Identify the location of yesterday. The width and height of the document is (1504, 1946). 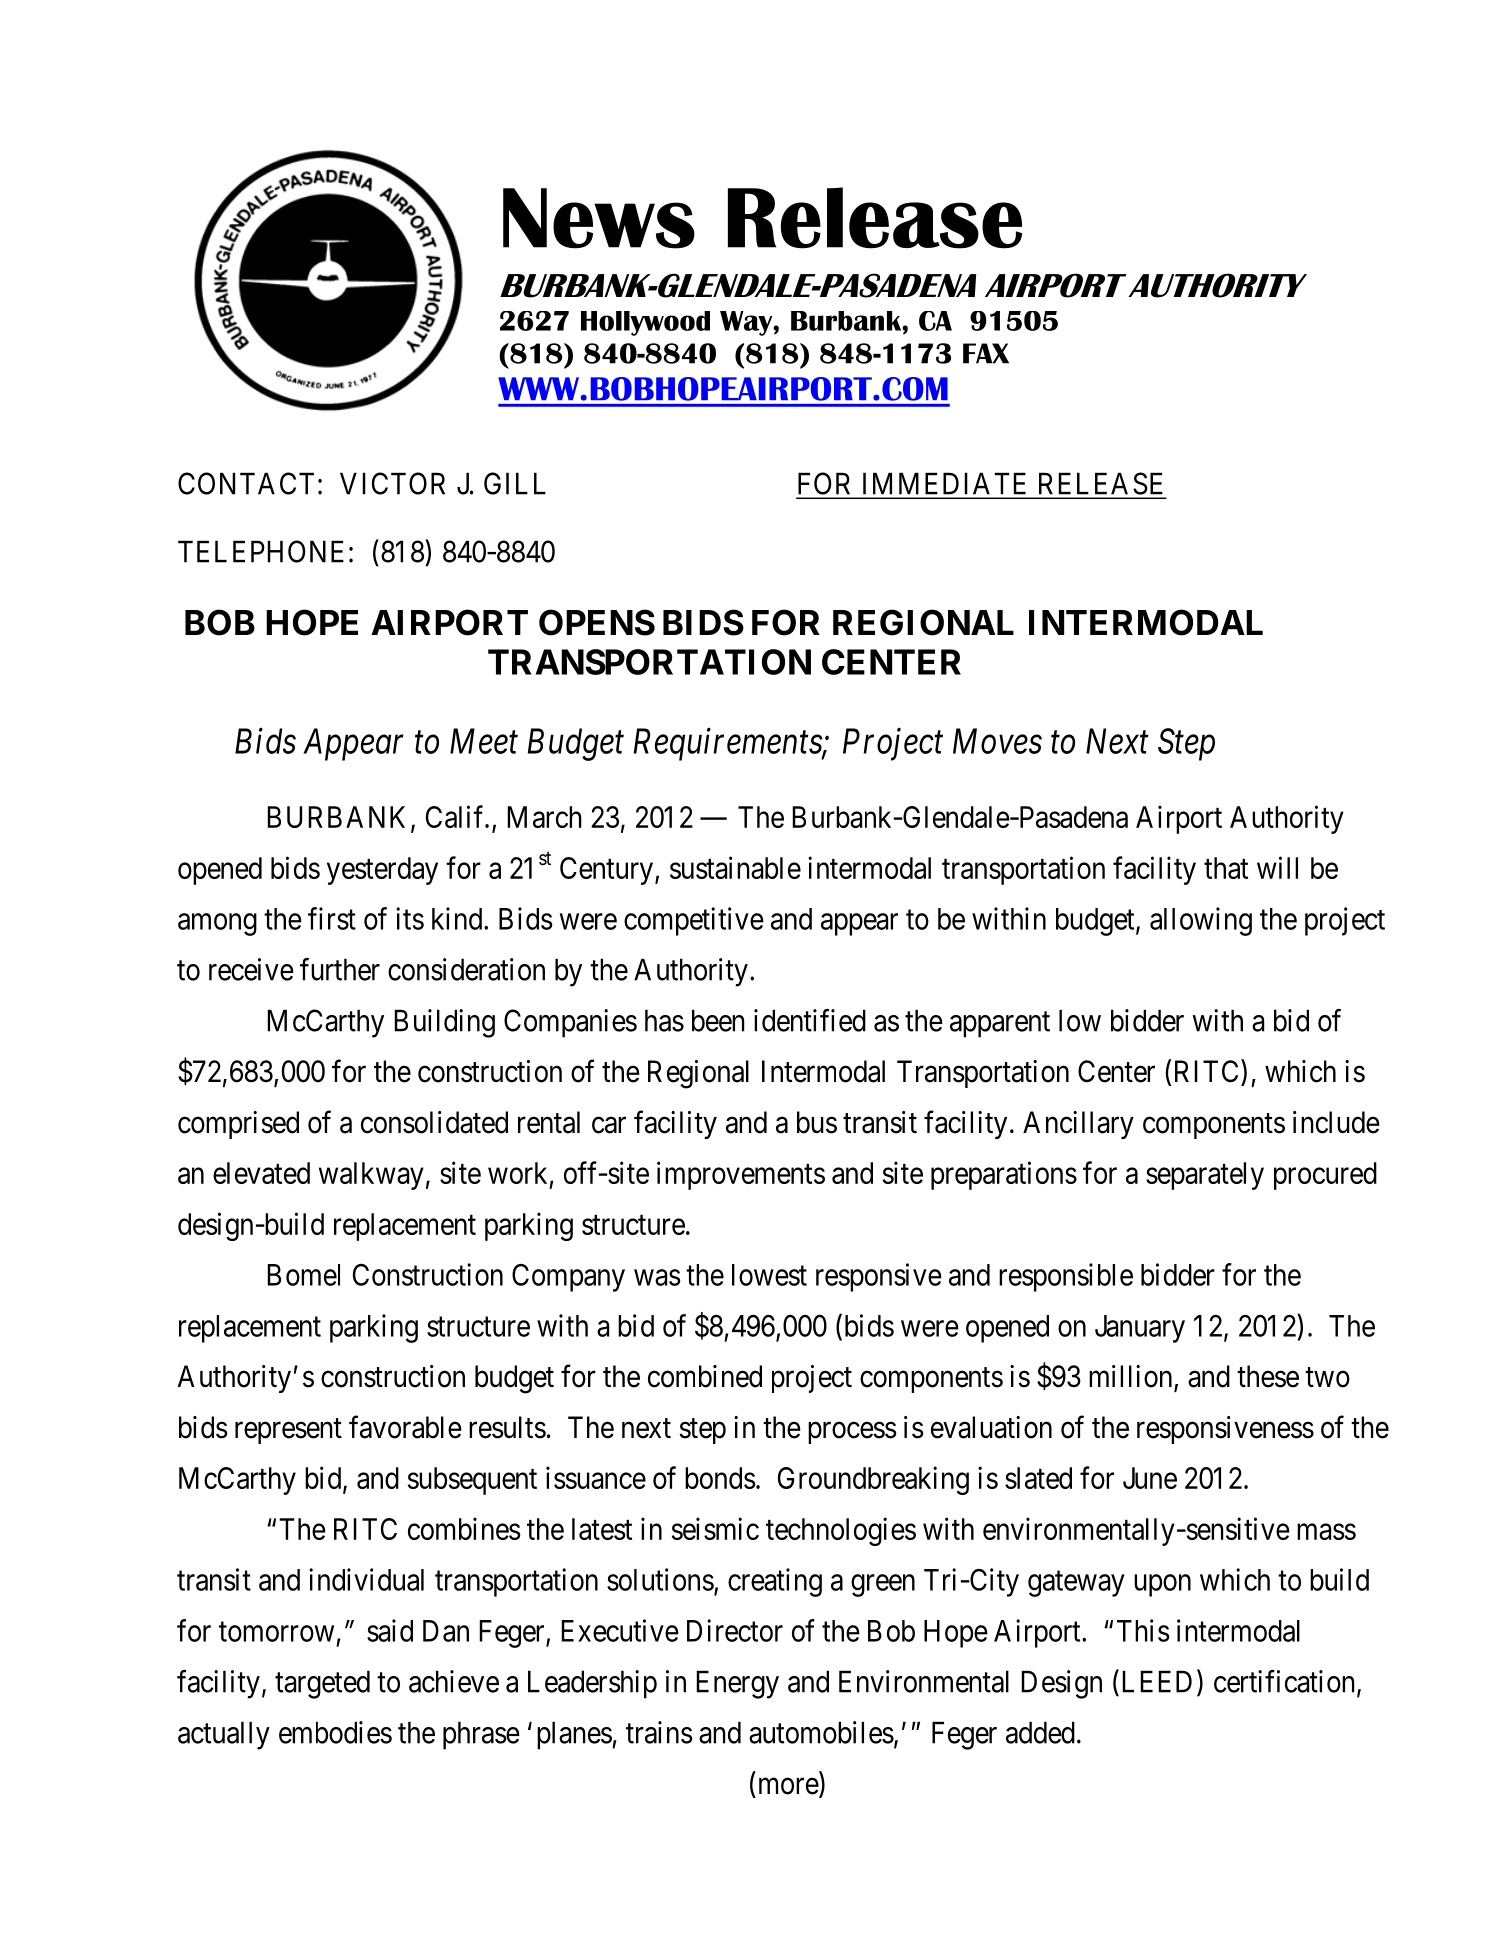
(382, 871).
